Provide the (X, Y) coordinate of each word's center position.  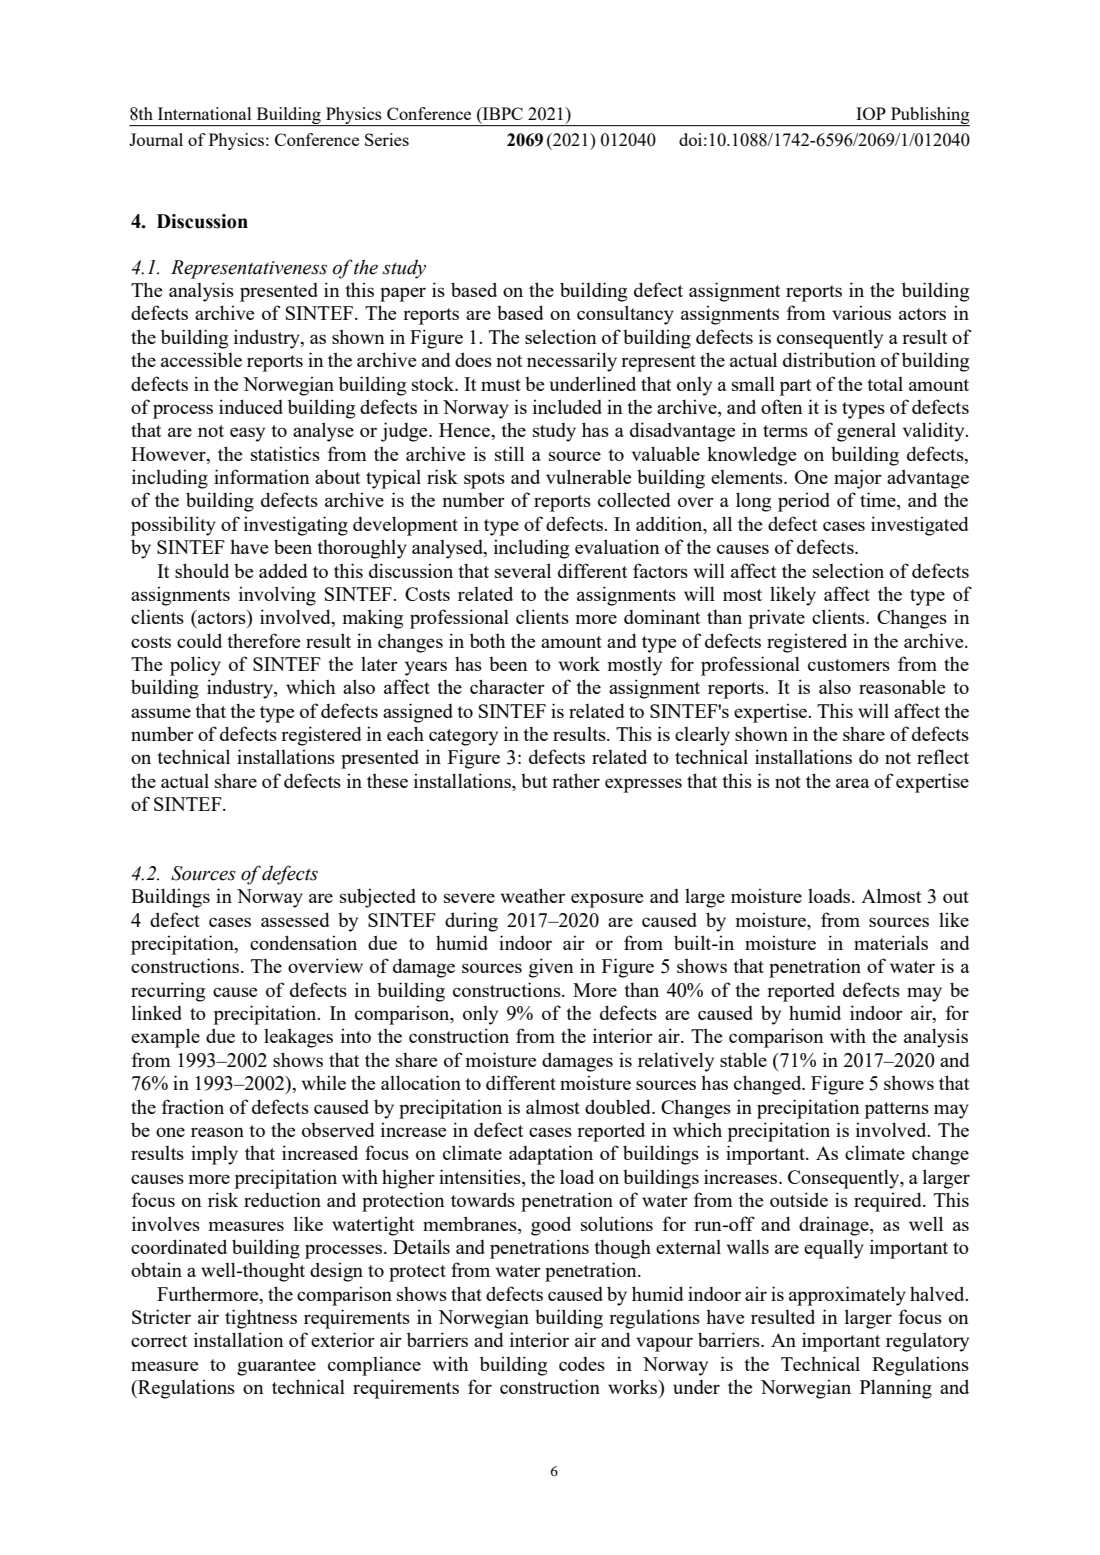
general (866, 432)
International (204, 113)
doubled (619, 1106)
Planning (896, 1389)
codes (582, 1364)
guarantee (276, 1367)
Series (387, 139)
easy (247, 434)
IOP (871, 113)
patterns (897, 1110)
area (853, 783)
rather (576, 780)
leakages (298, 1038)
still (509, 453)
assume (161, 713)
